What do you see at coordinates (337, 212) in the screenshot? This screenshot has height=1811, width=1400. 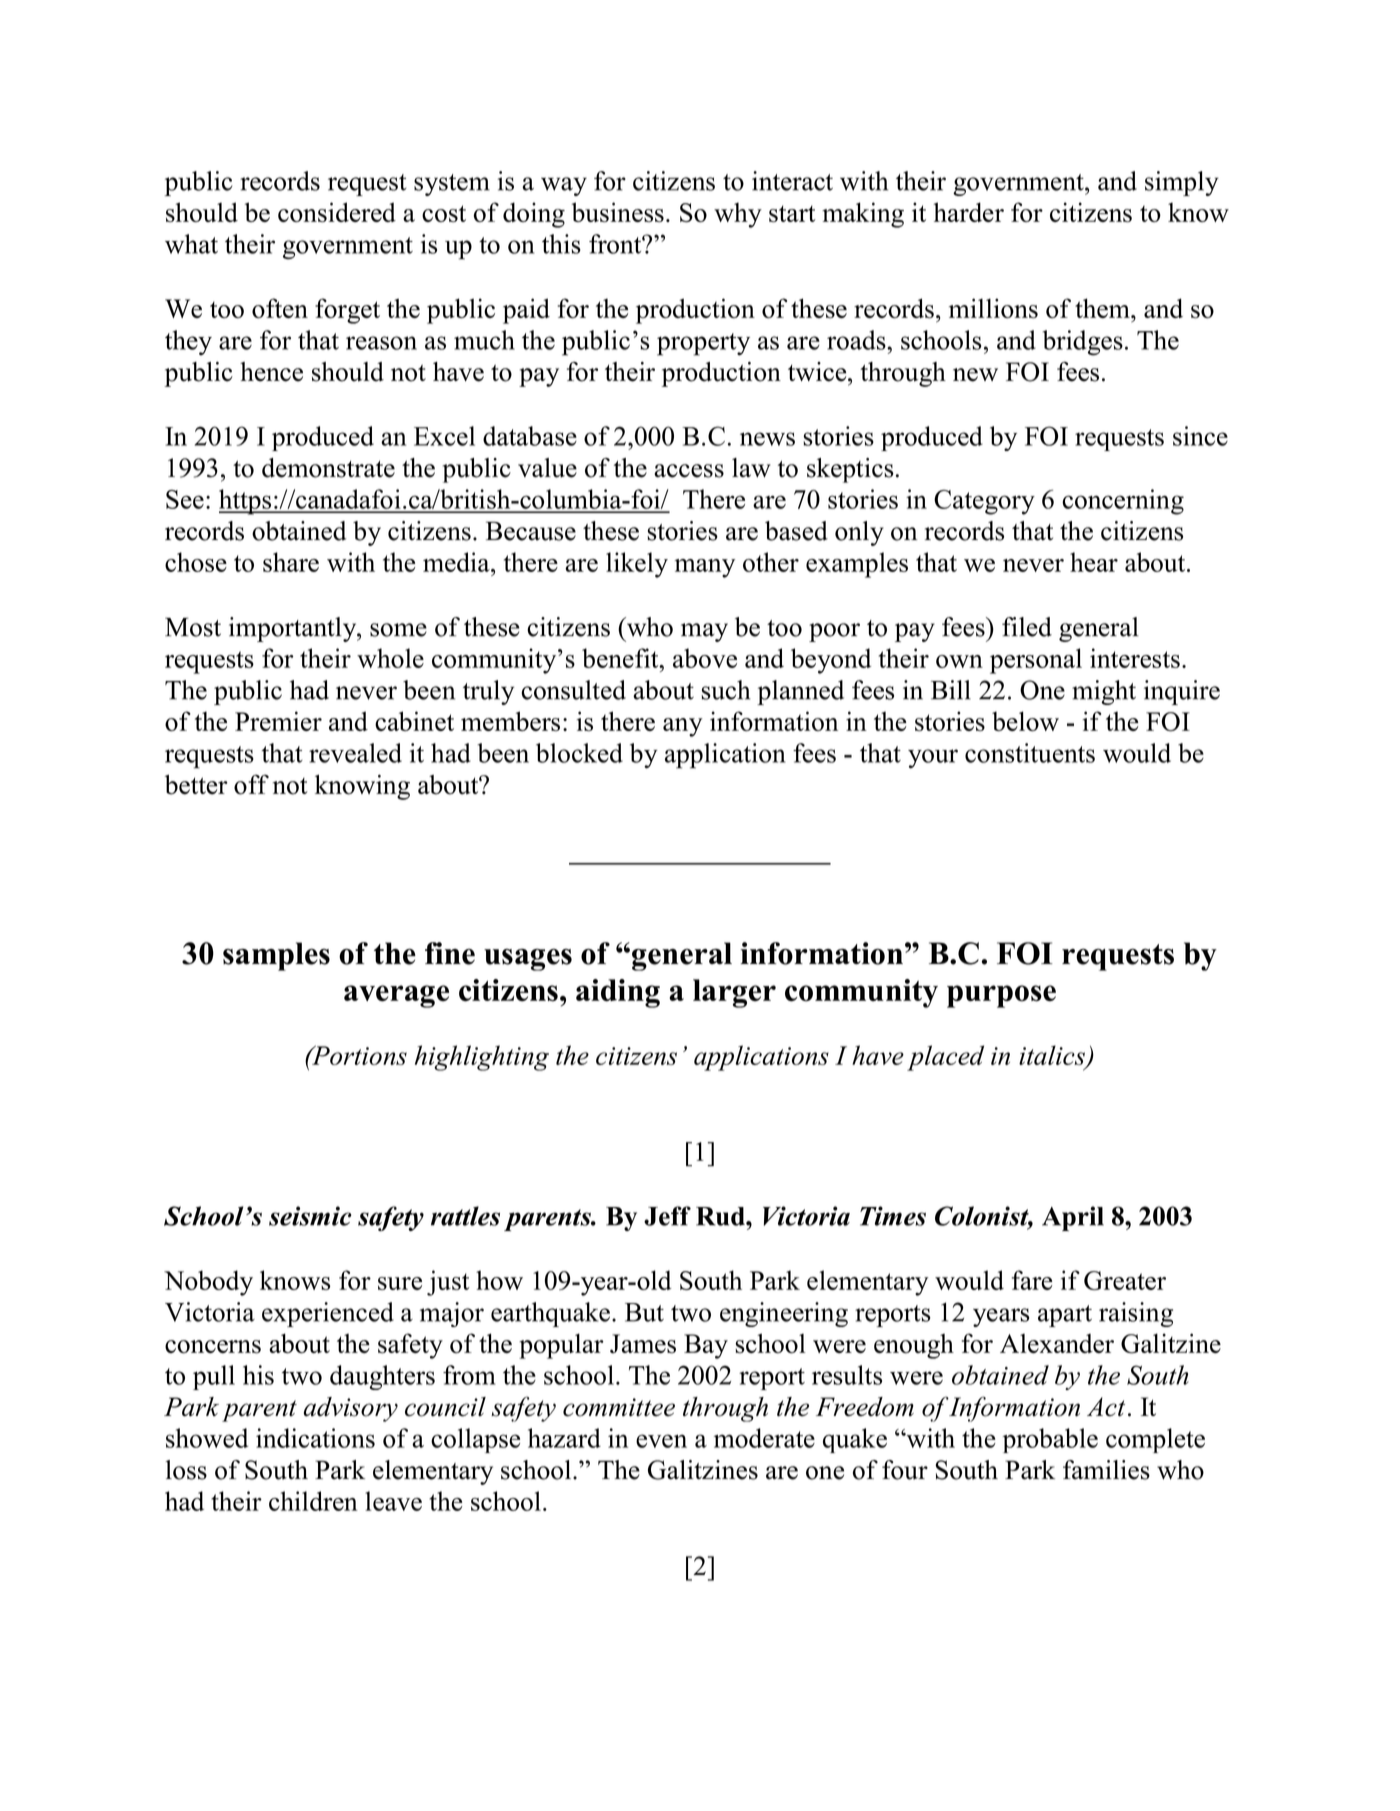 I see `considered` at bounding box center [337, 212].
